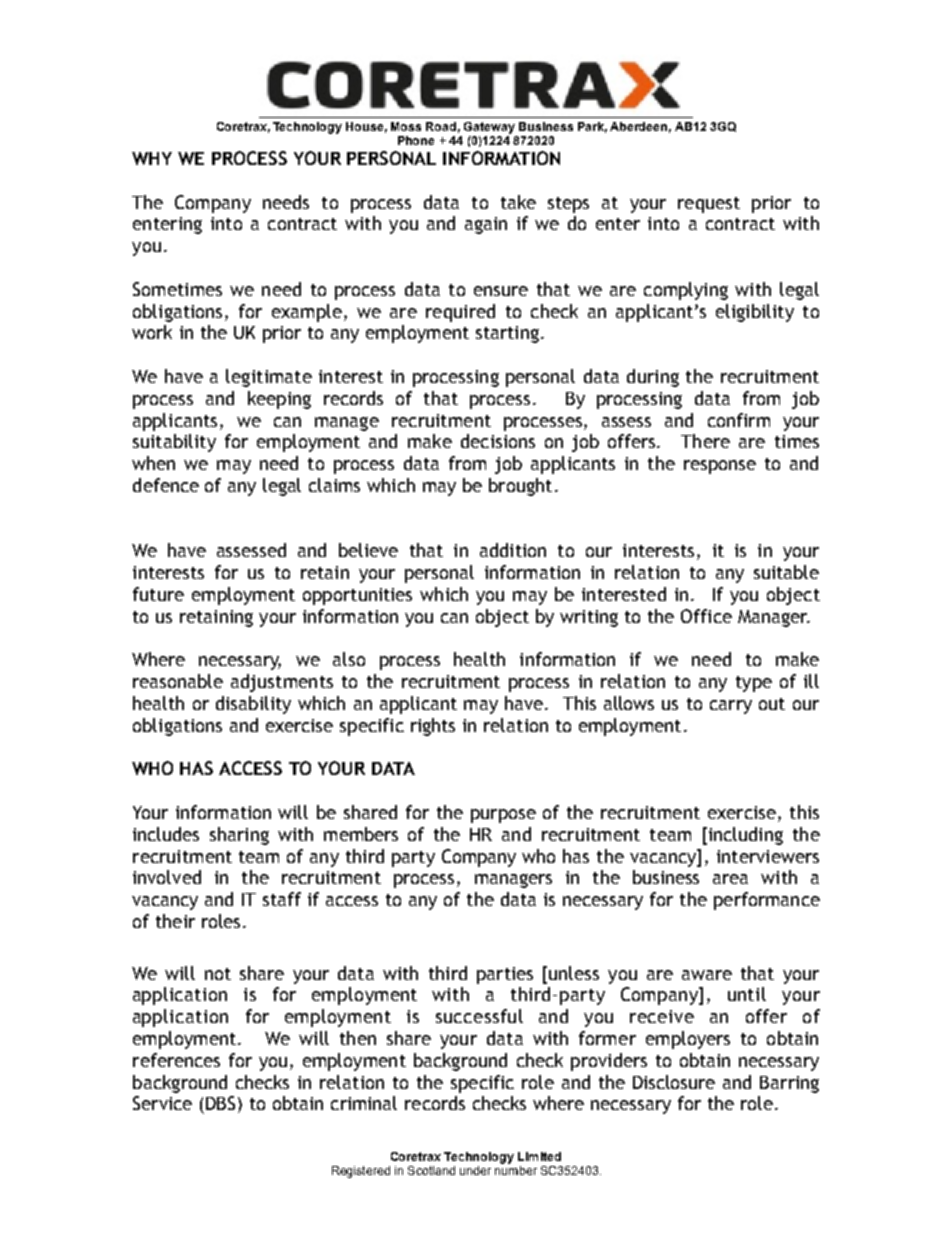  What do you see at coordinates (220, 1103) in the screenshot?
I see `DBS` at bounding box center [220, 1103].
